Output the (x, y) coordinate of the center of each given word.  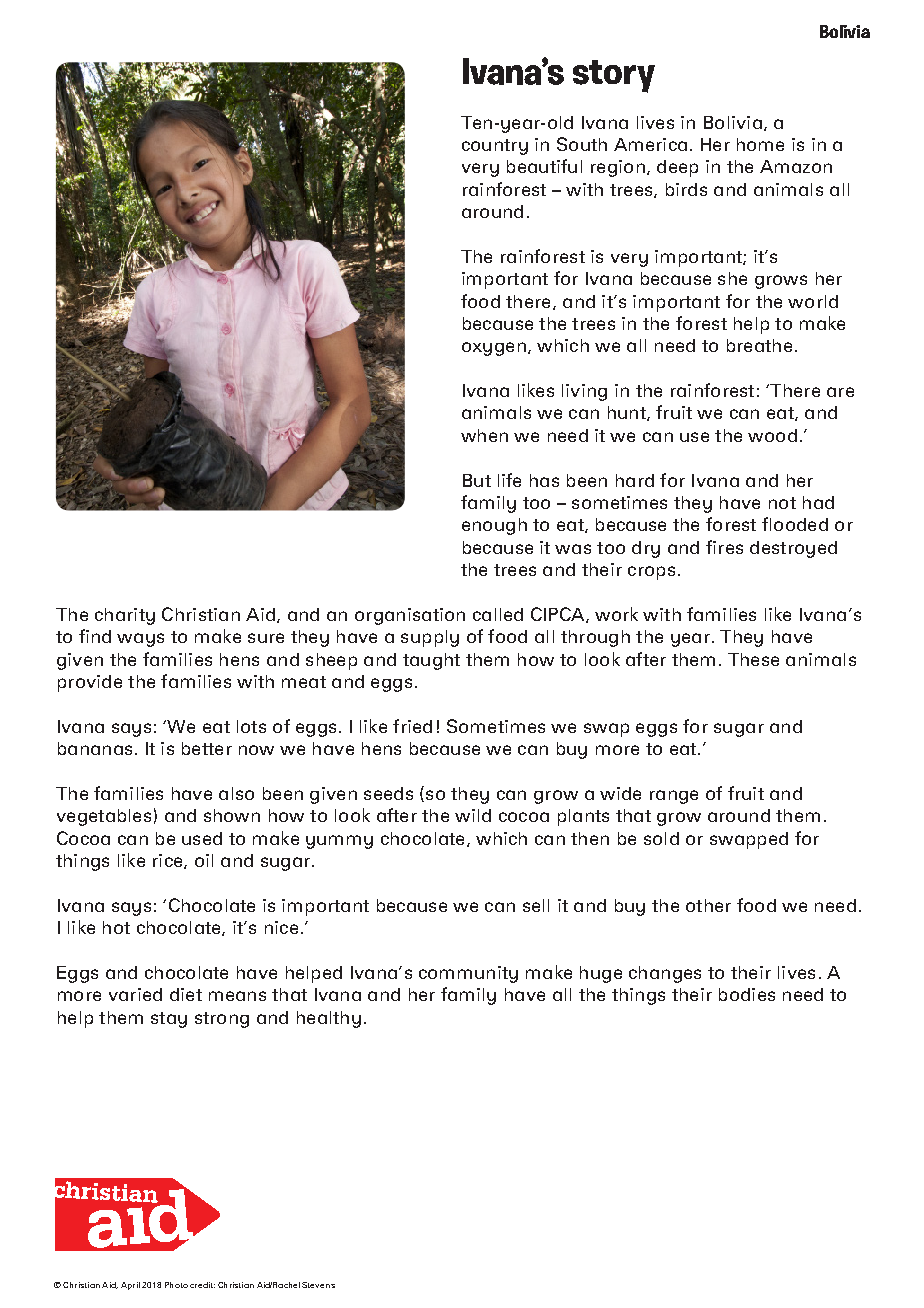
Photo (176, 1285)
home (760, 144)
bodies (747, 994)
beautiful (544, 166)
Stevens (318, 1285)
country (495, 147)
